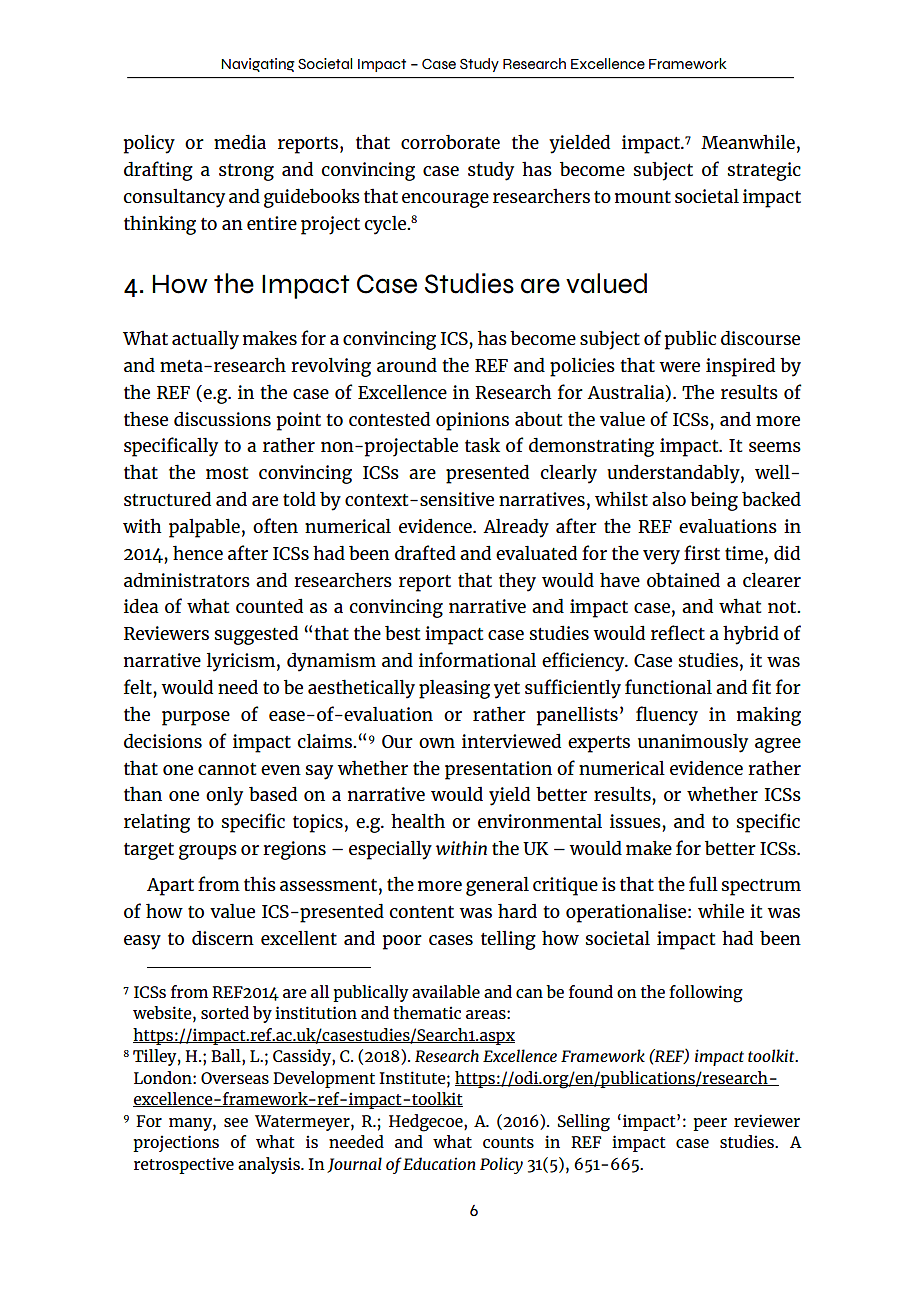 The image size is (924, 1308). What do you see at coordinates (205, 340) in the image?
I see `actually` at bounding box center [205, 340].
